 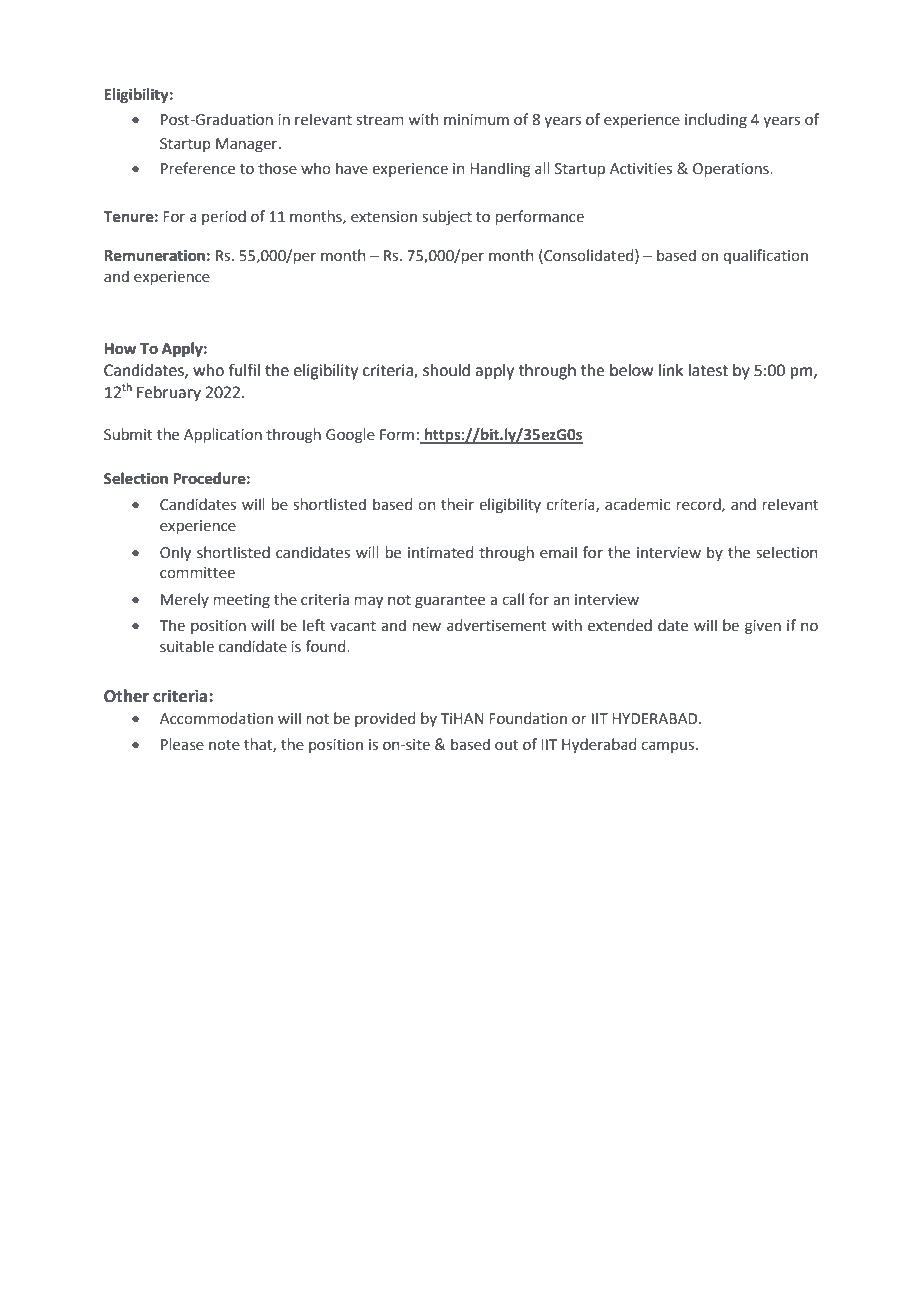 I want to click on Manager, so click(x=248, y=145).
